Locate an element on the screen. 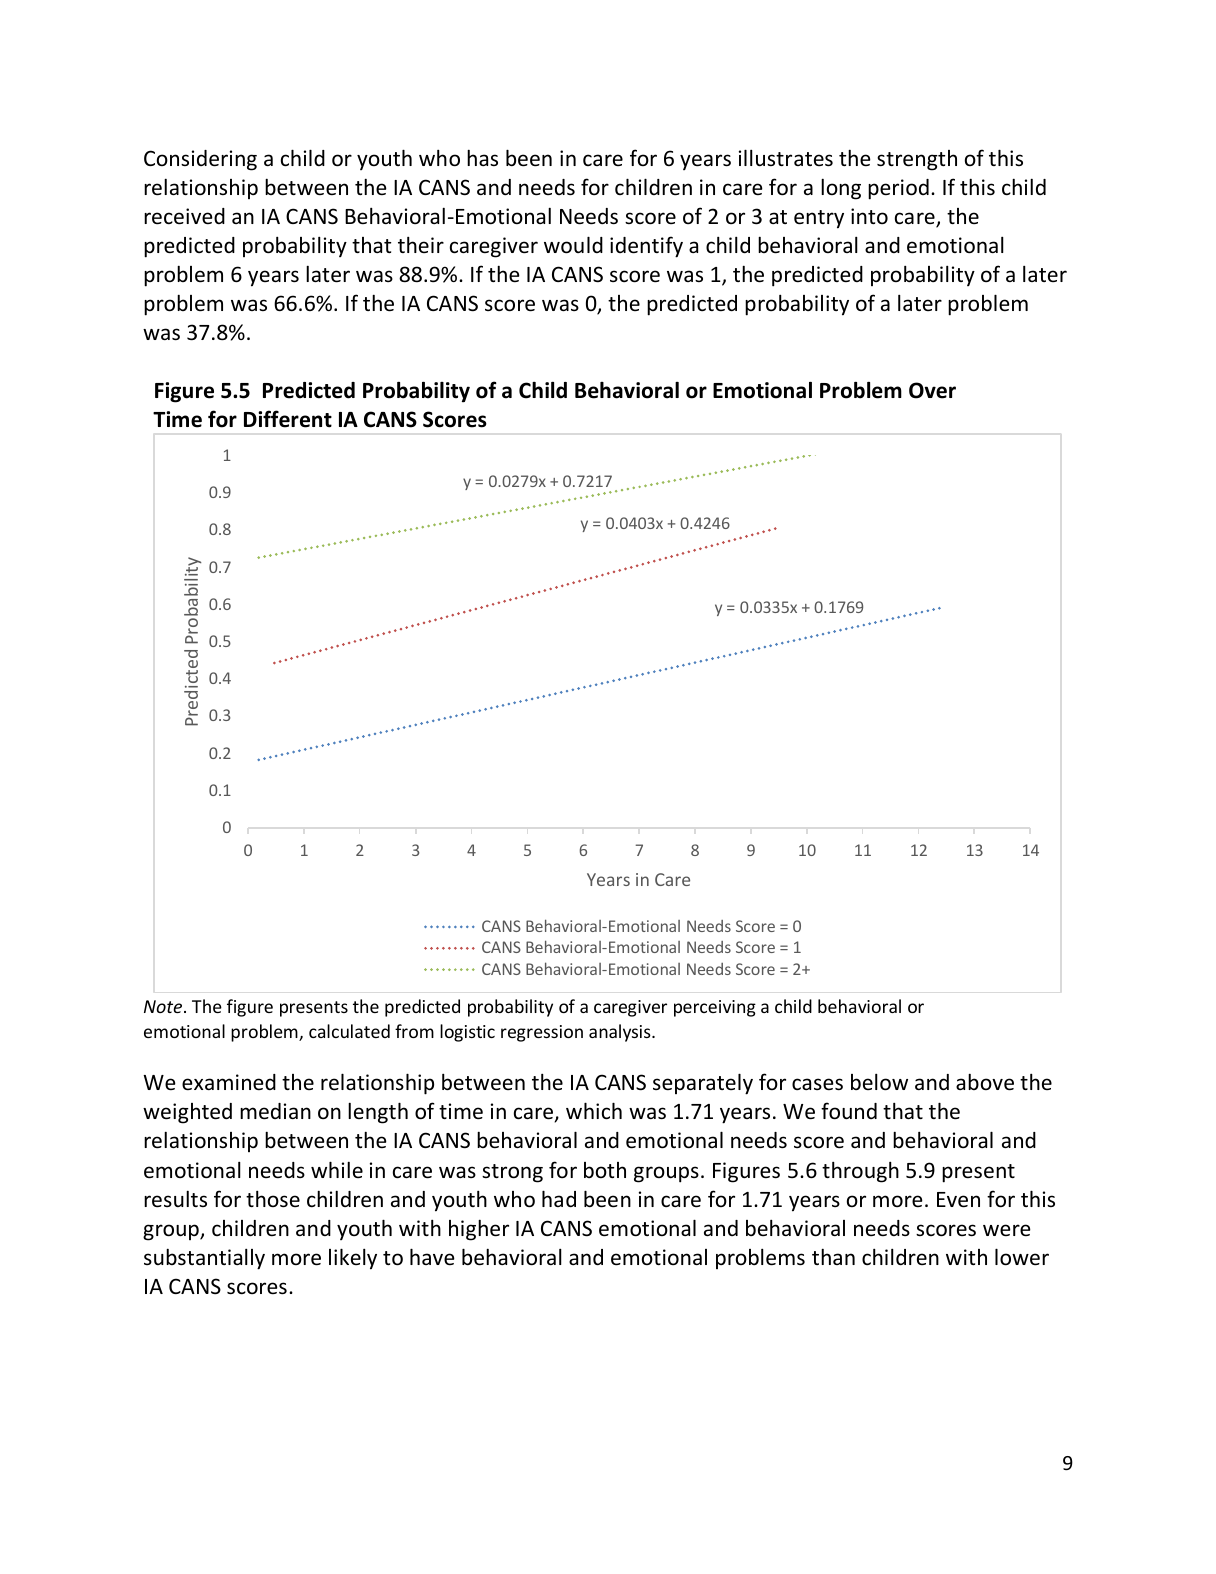 The width and height of the screenshot is (1216, 1574). Different is located at coordinates (288, 419).
